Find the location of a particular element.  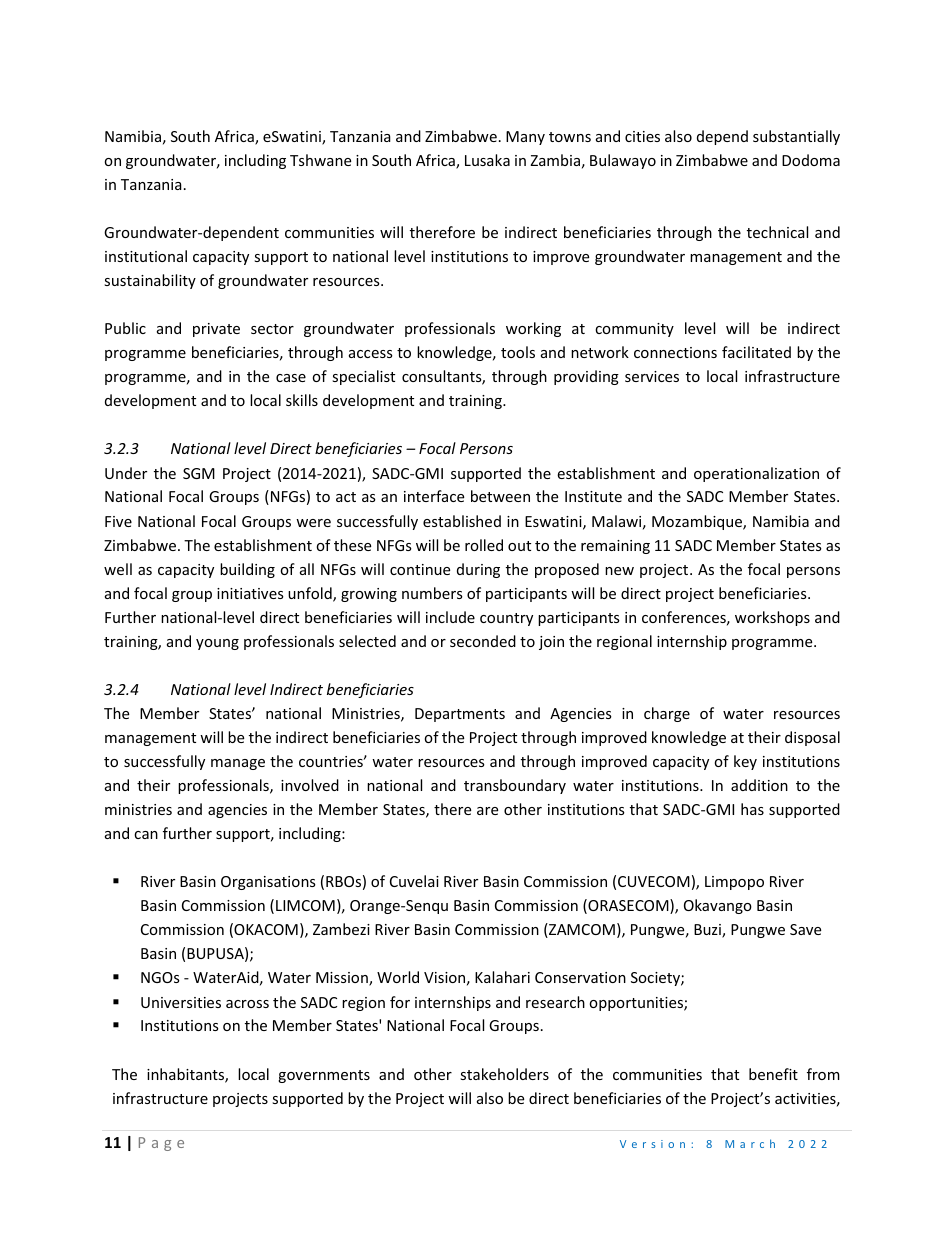

include is located at coordinates (450, 617).
